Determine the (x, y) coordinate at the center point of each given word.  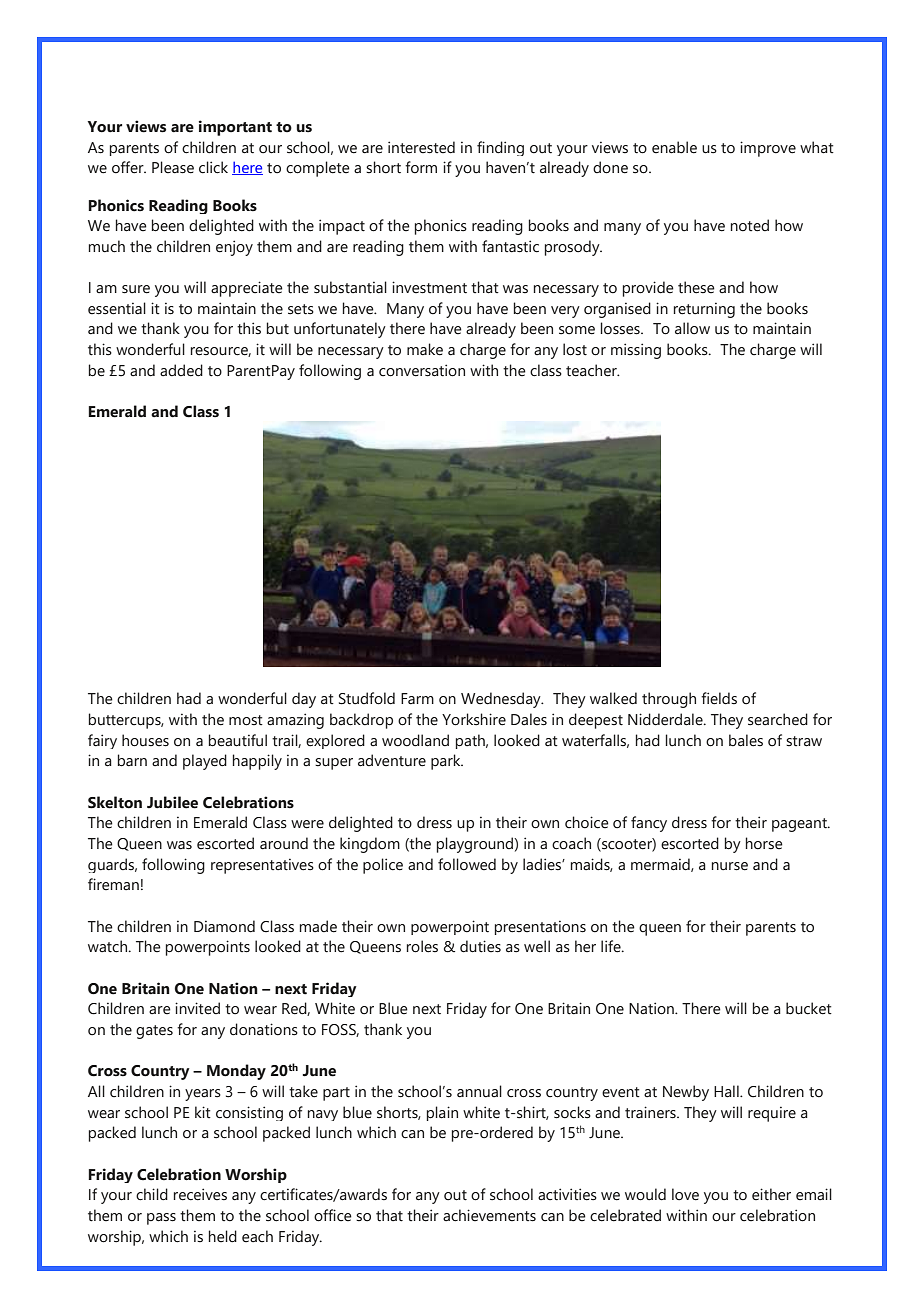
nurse (730, 866)
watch (109, 946)
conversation (422, 370)
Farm (417, 699)
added (181, 370)
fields (719, 698)
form (421, 167)
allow (692, 328)
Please (173, 167)
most (246, 720)
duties (480, 946)
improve (768, 149)
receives (200, 1194)
